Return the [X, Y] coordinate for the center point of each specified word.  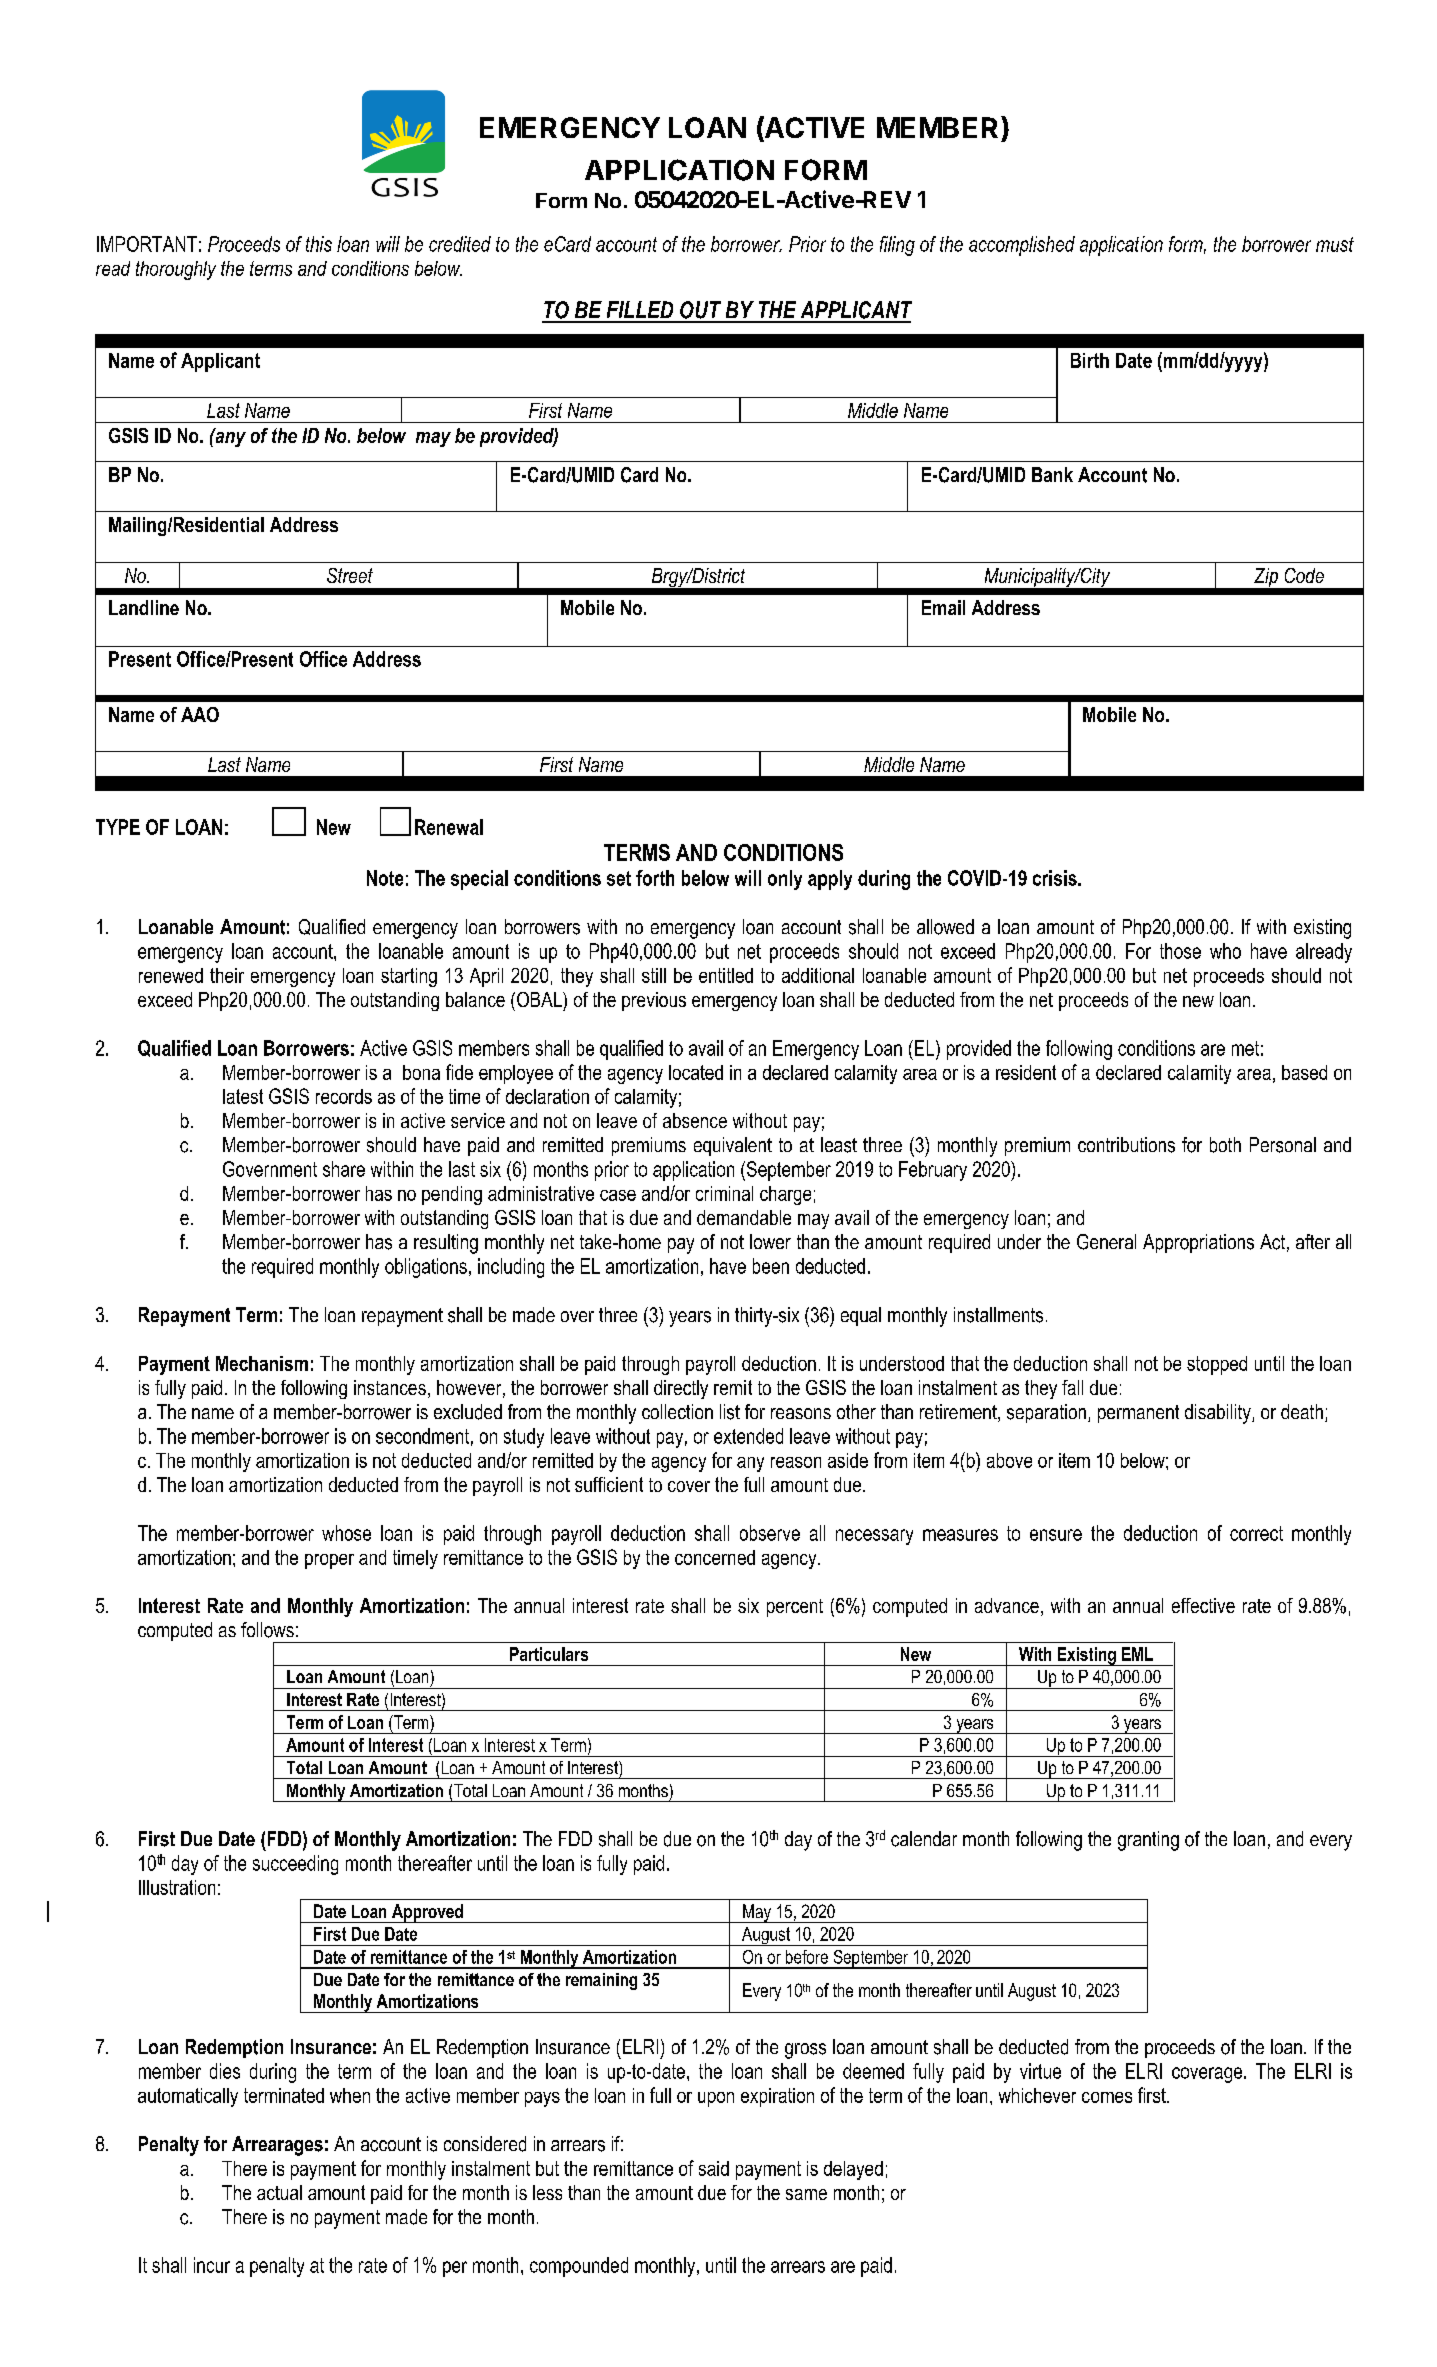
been [771, 1266]
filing [897, 246]
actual [279, 2192]
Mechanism [262, 1363]
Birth [1090, 360]
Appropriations [1198, 1243]
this [319, 244]
